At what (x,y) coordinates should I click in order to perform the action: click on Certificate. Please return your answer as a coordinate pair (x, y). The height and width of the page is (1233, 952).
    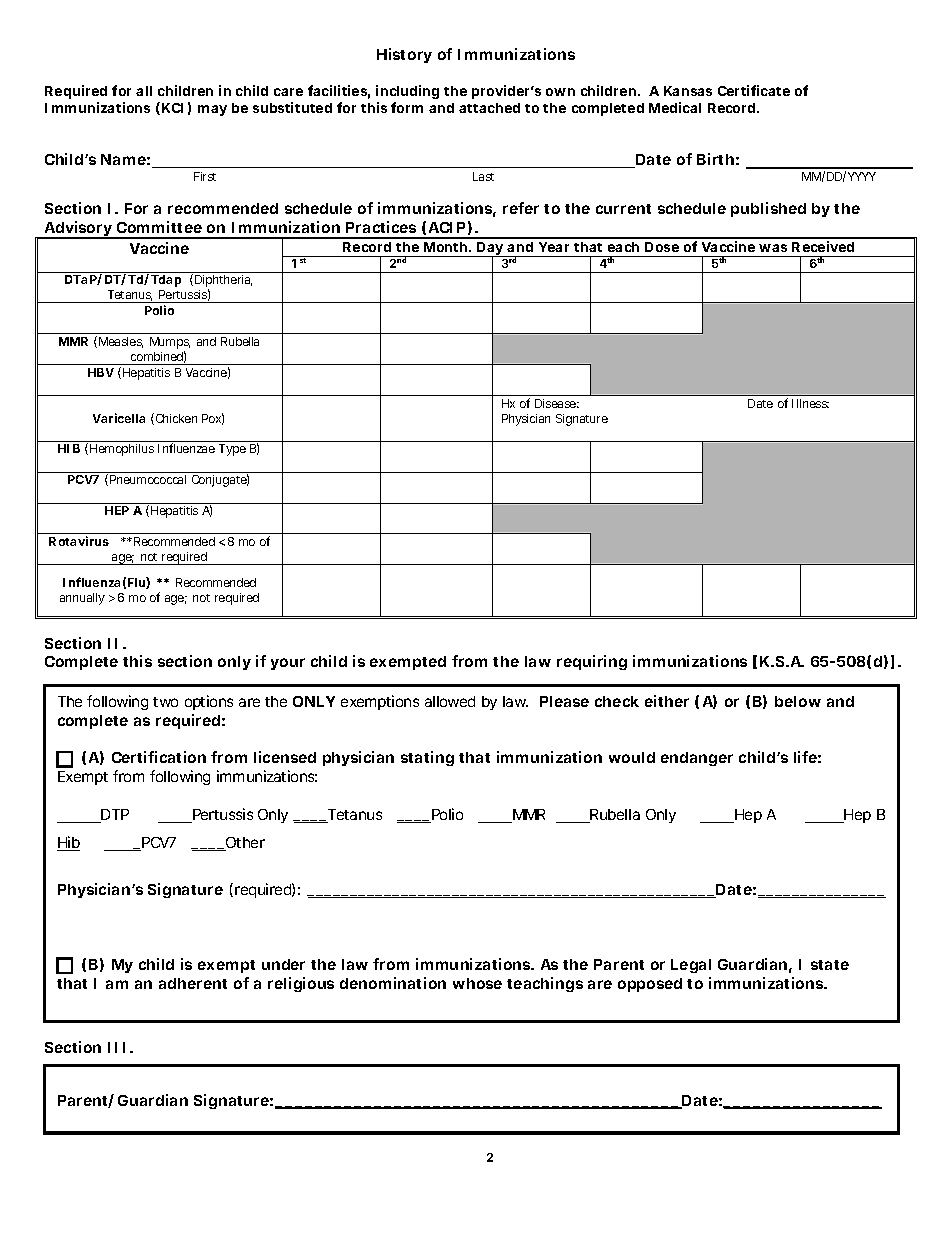
    Looking at the image, I should click on (754, 90).
